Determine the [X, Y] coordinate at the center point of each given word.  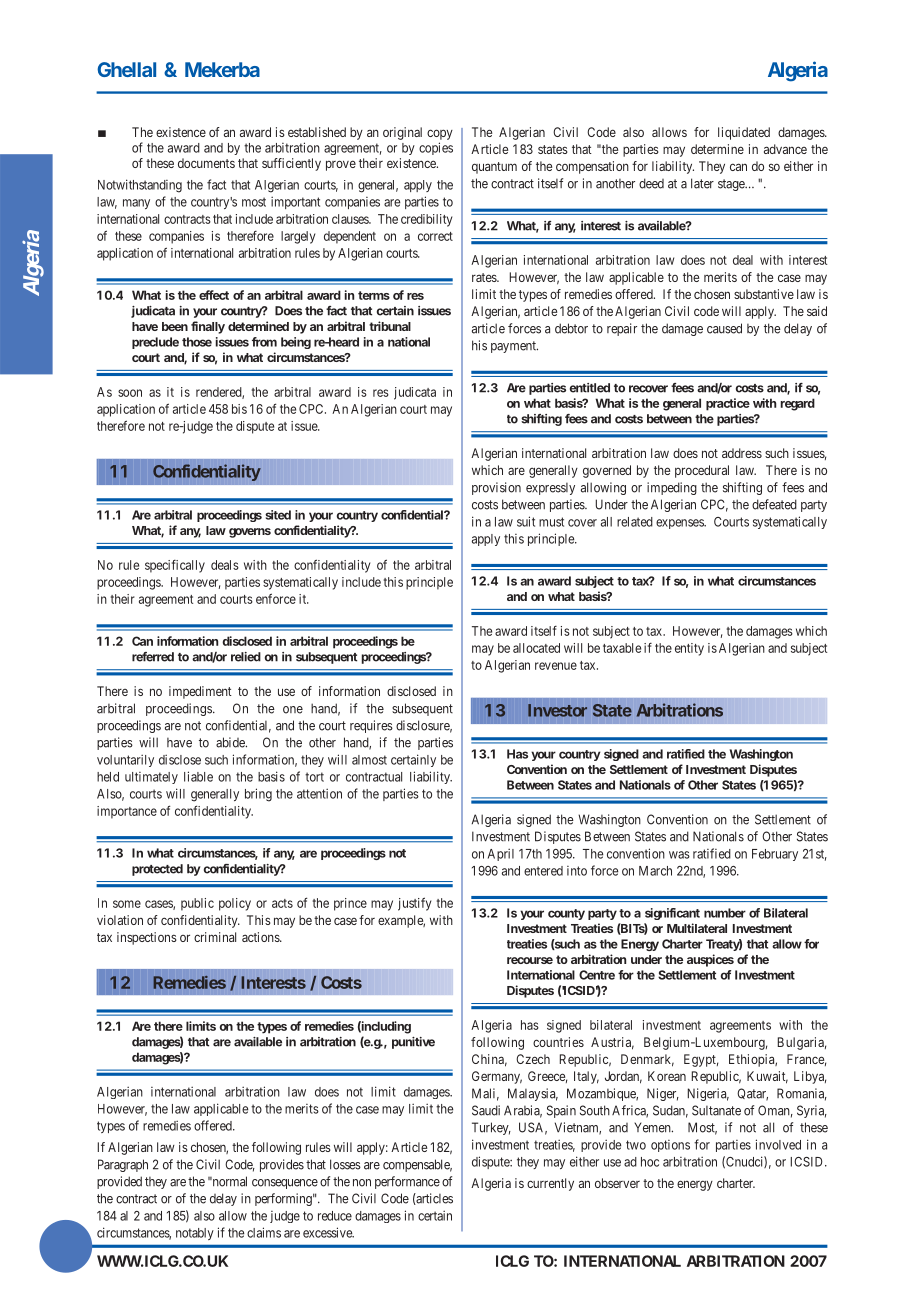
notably [195, 1234]
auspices [710, 960]
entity [689, 649]
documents [206, 163]
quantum [494, 168]
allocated [536, 648]
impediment [200, 692]
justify [414, 904]
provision [496, 488]
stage [732, 185]
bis [239, 409]
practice [728, 404]
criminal [215, 937]
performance [407, 1182]
